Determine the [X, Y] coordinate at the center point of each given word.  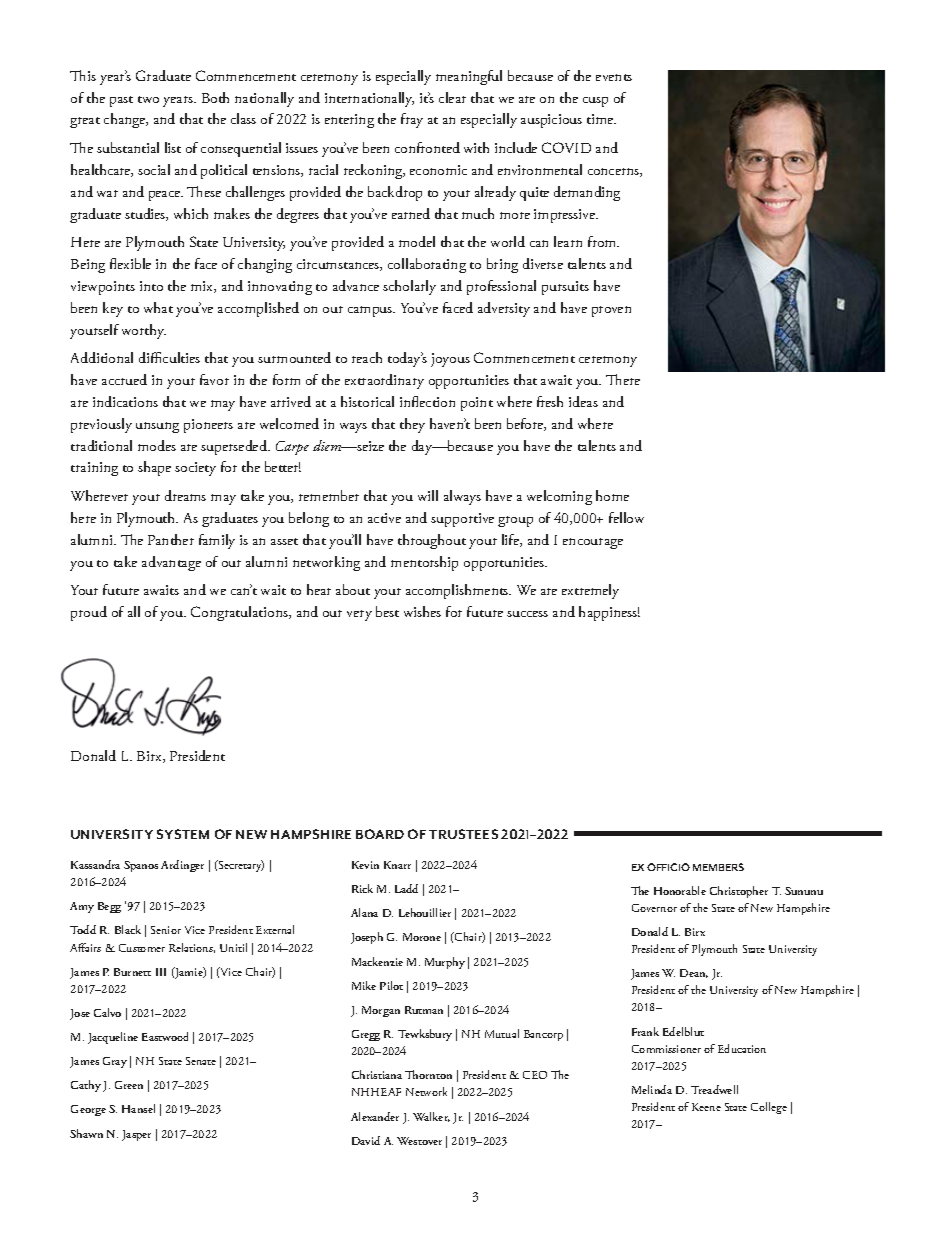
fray [412, 120]
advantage [171, 563]
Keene [706, 1107]
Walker [431, 1117]
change [126, 120]
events [614, 77]
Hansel [138, 1108]
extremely [590, 591]
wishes [422, 611]
